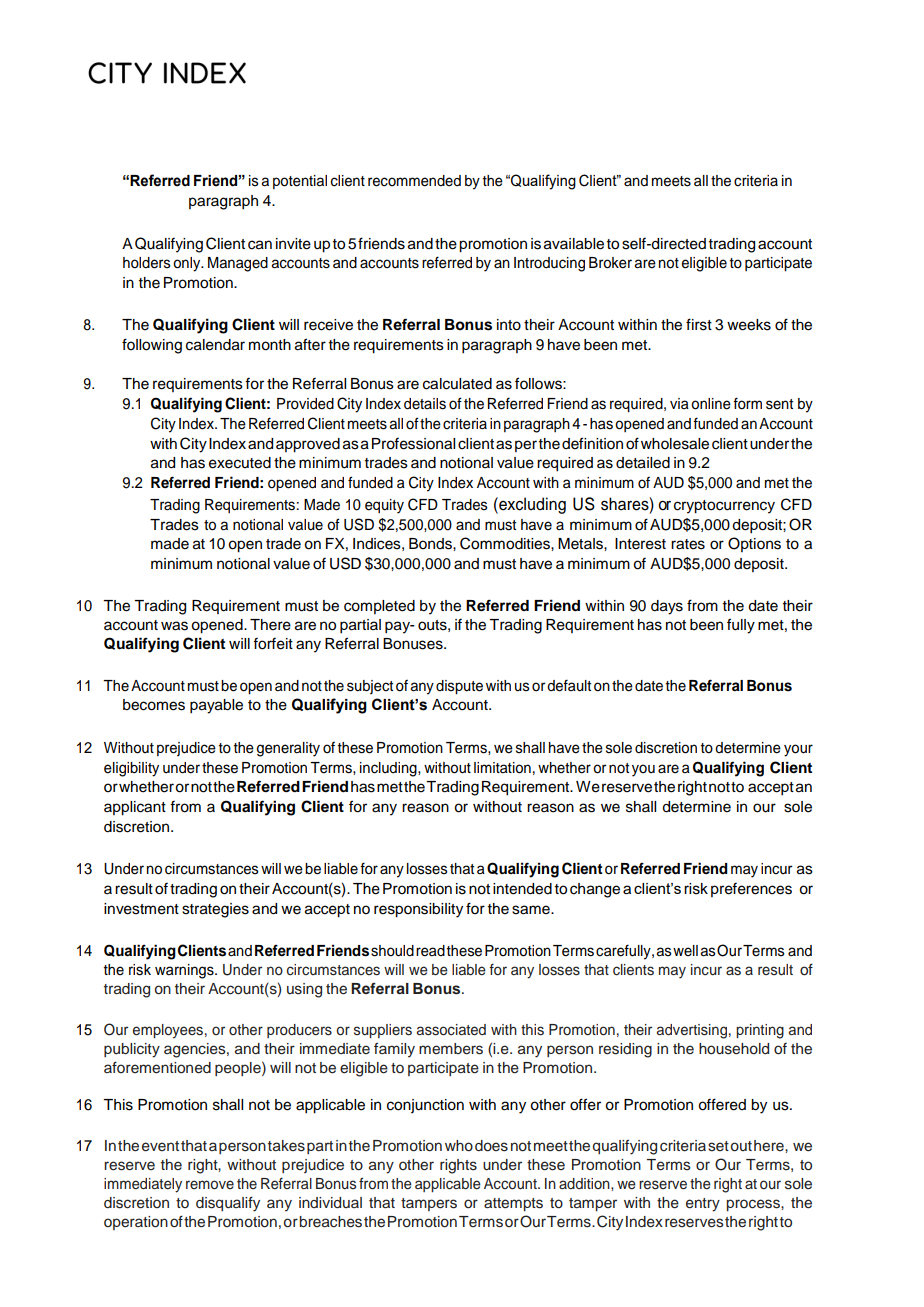  Describe the element at coordinates (216, 706) in the page. I see `payable` at that location.
